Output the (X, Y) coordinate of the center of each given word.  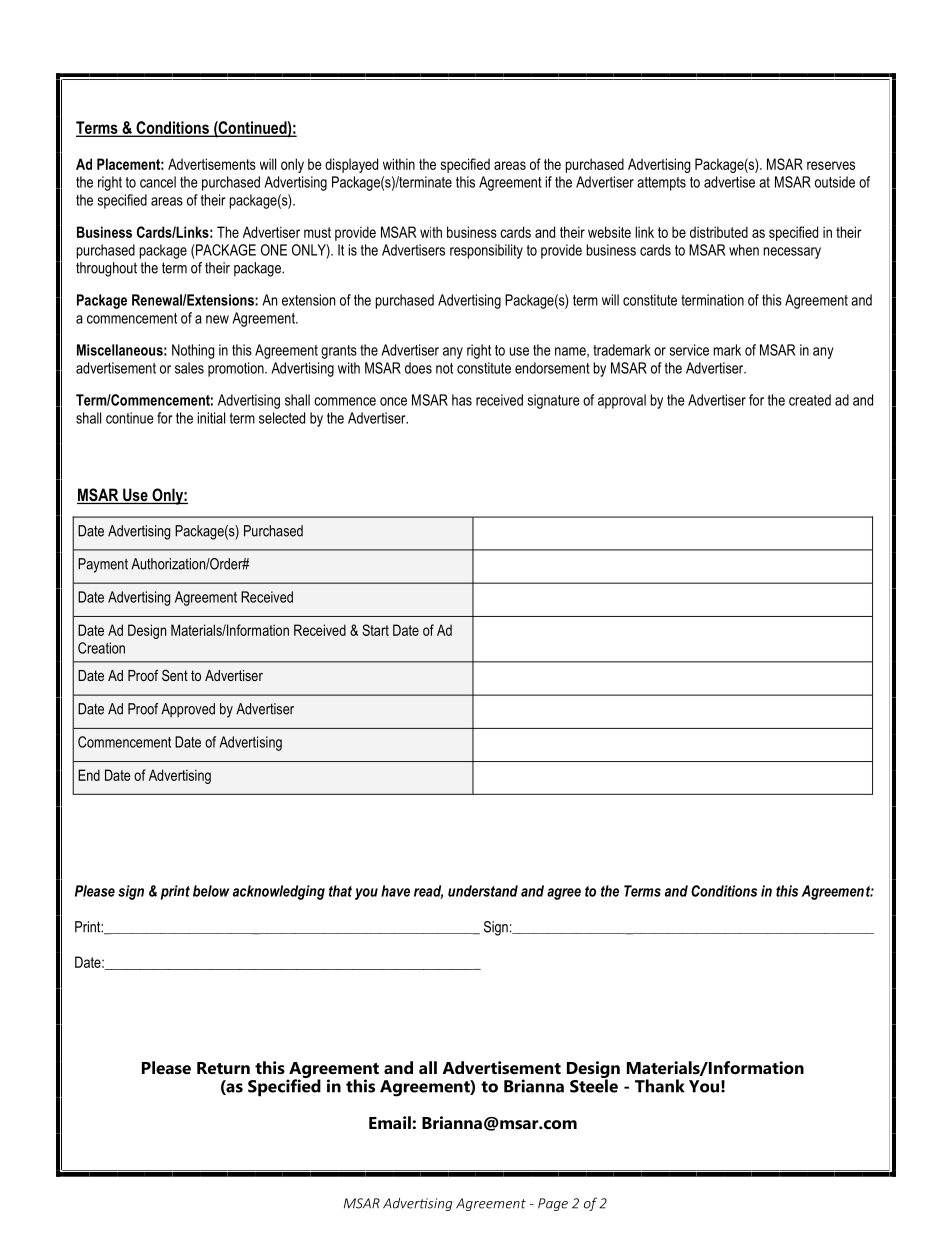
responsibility (486, 251)
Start (375, 630)
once (393, 401)
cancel (158, 182)
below (211, 891)
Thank (660, 1086)
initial (211, 418)
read (428, 892)
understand (483, 891)
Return (223, 1068)
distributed (719, 232)
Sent (175, 675)
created (810, 400)
